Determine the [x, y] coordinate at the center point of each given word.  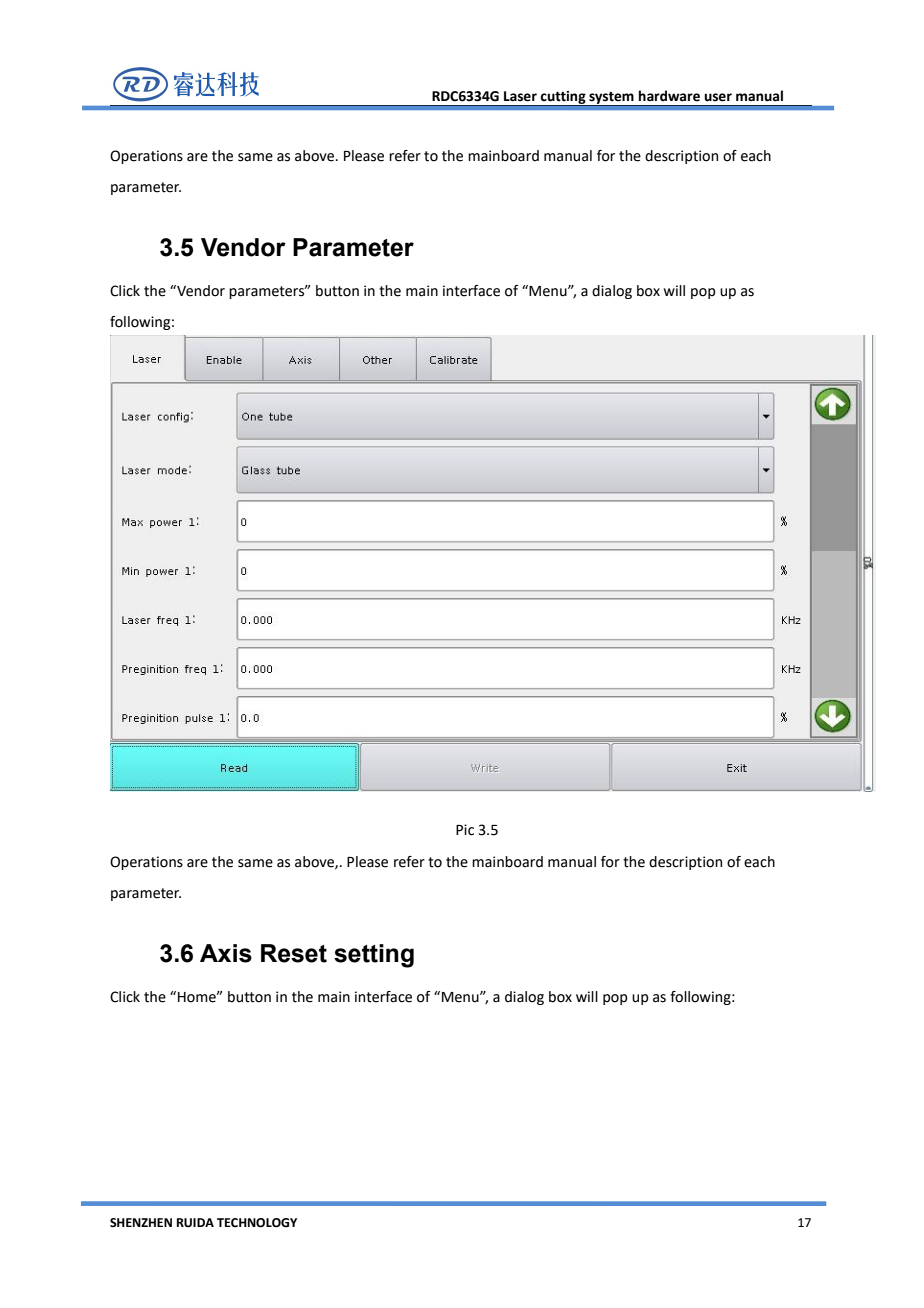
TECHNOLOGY [257, 1223]
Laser [520, 96]
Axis [226, 953]
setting [374, 956]
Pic [465, 830]
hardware [669, 96]
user [718, 97]
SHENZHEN [141, 1222]
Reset [294, 953]
